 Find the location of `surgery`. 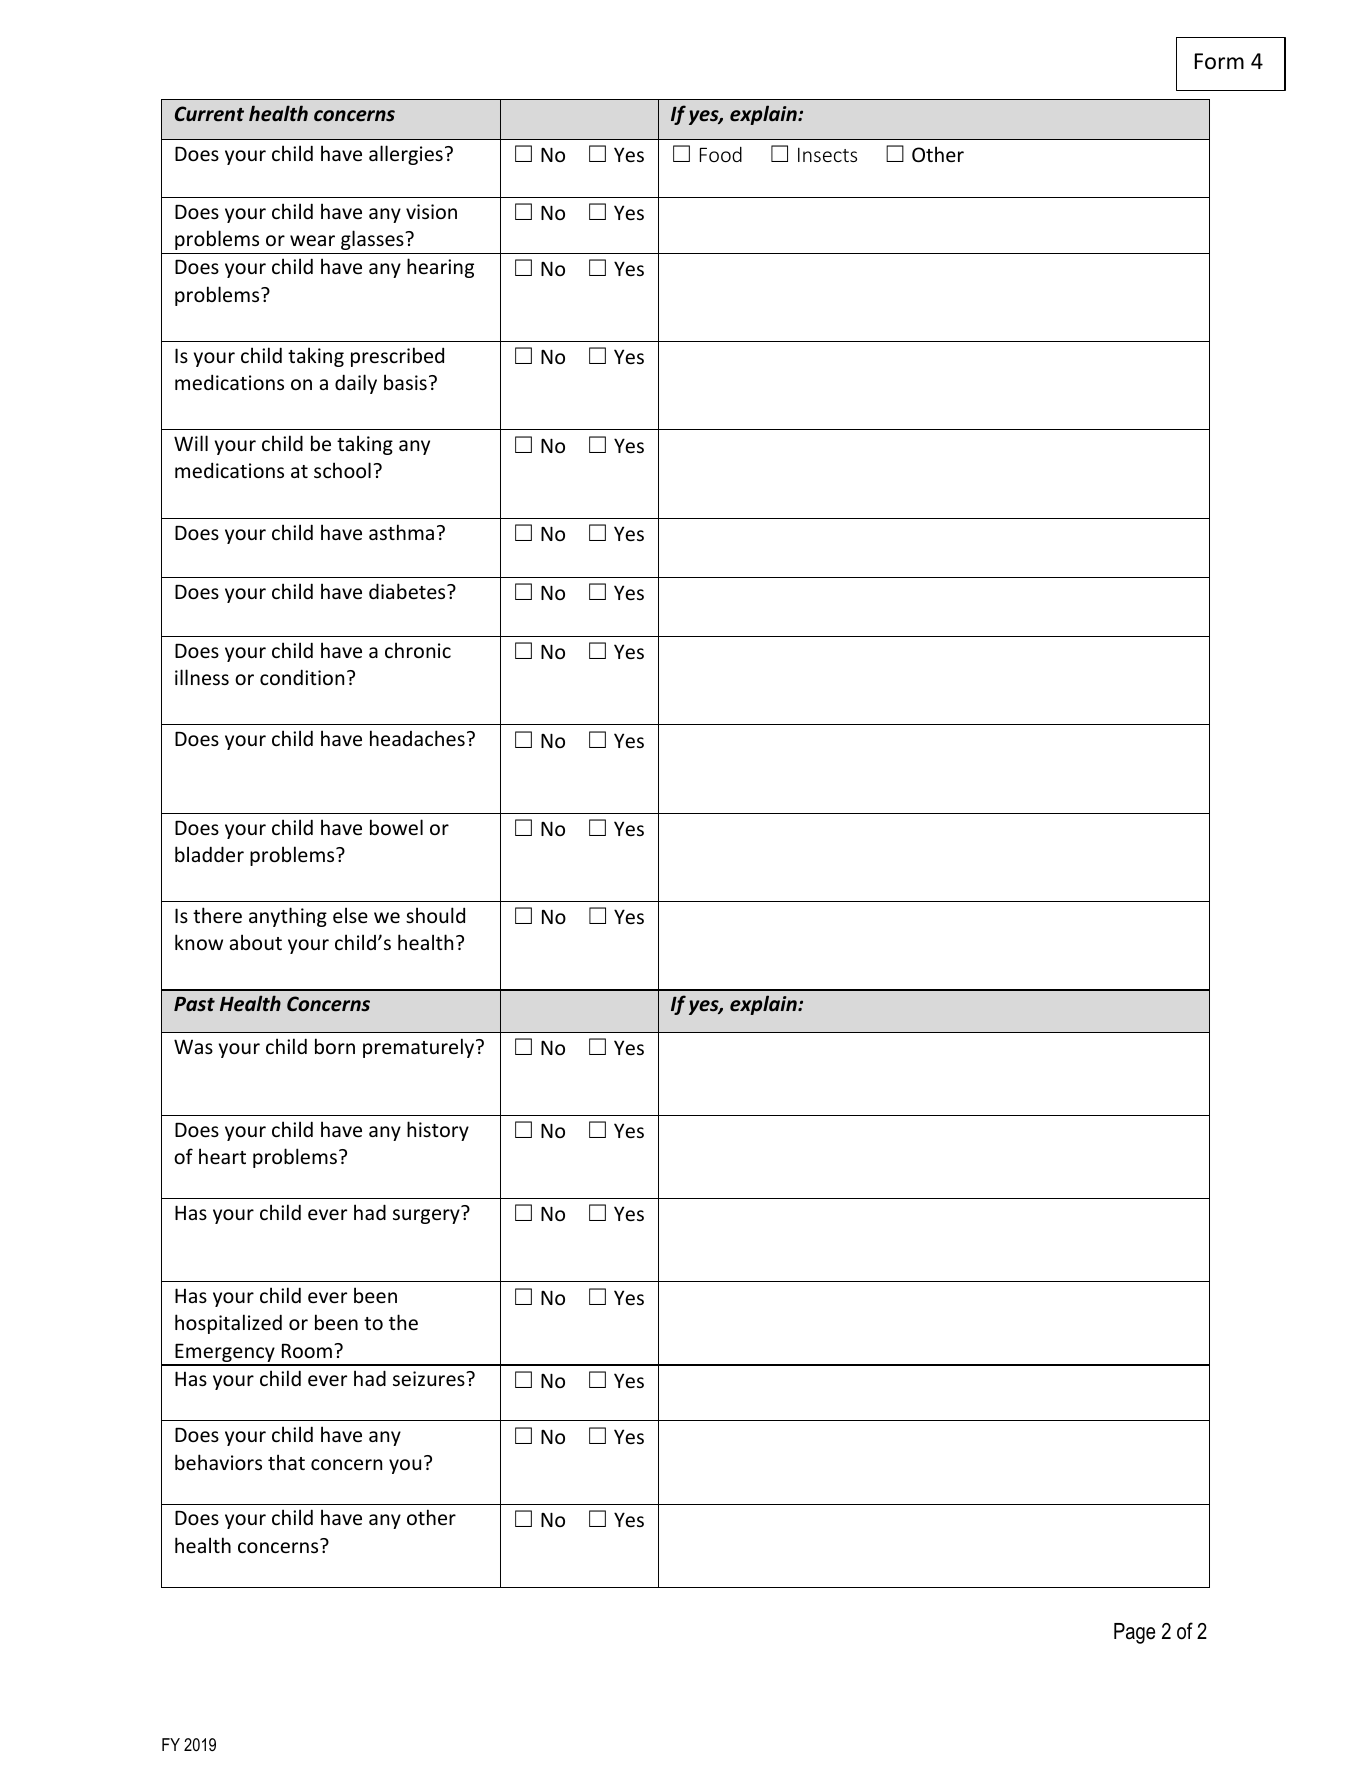

surgery is located at coordinates (426, 1216).
